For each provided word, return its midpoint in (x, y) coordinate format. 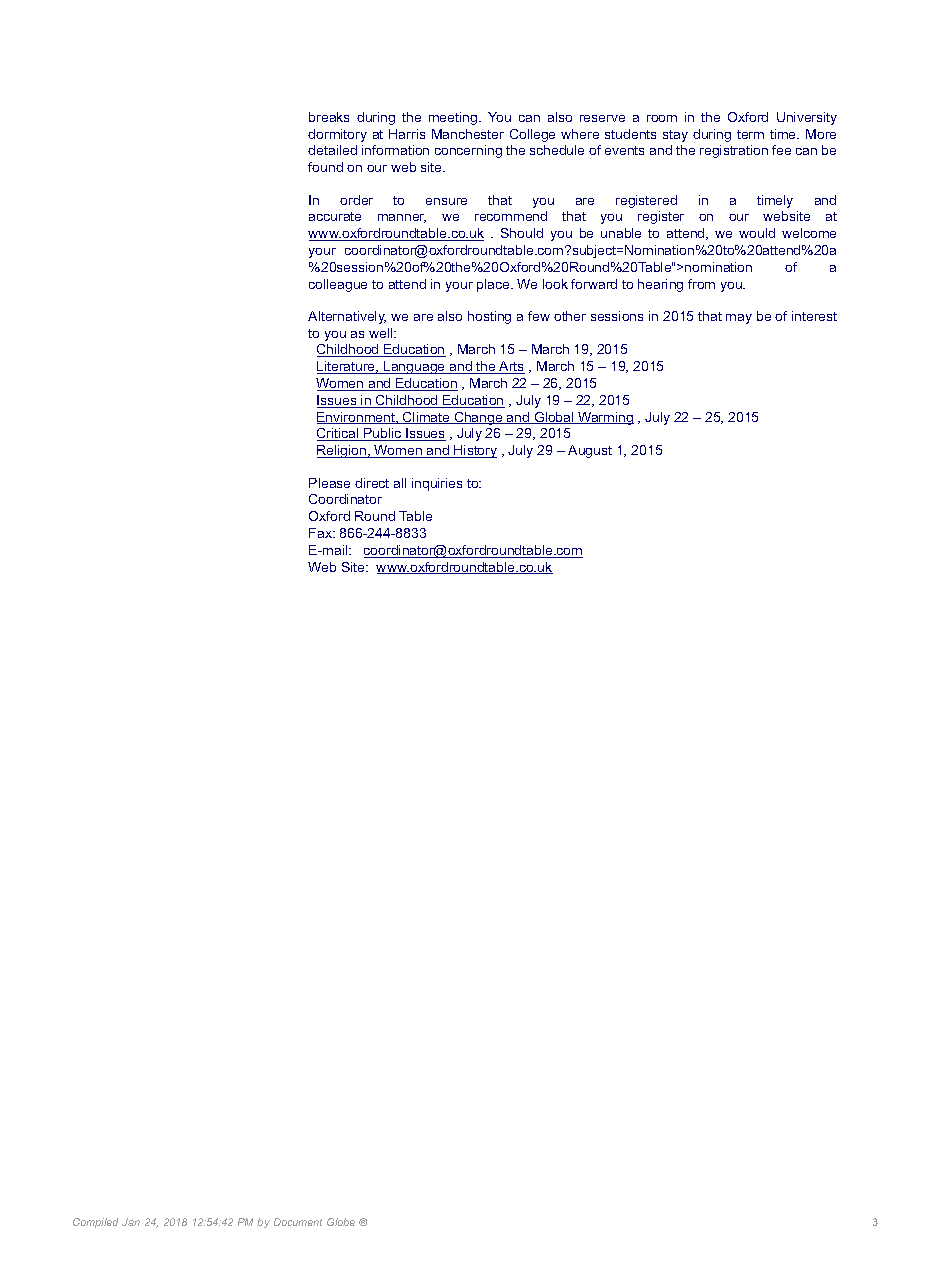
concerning (468, 151)
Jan (131, 1222)
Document (298, 1222)
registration (734, 151)
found (325, 167)
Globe (341, 1222)
